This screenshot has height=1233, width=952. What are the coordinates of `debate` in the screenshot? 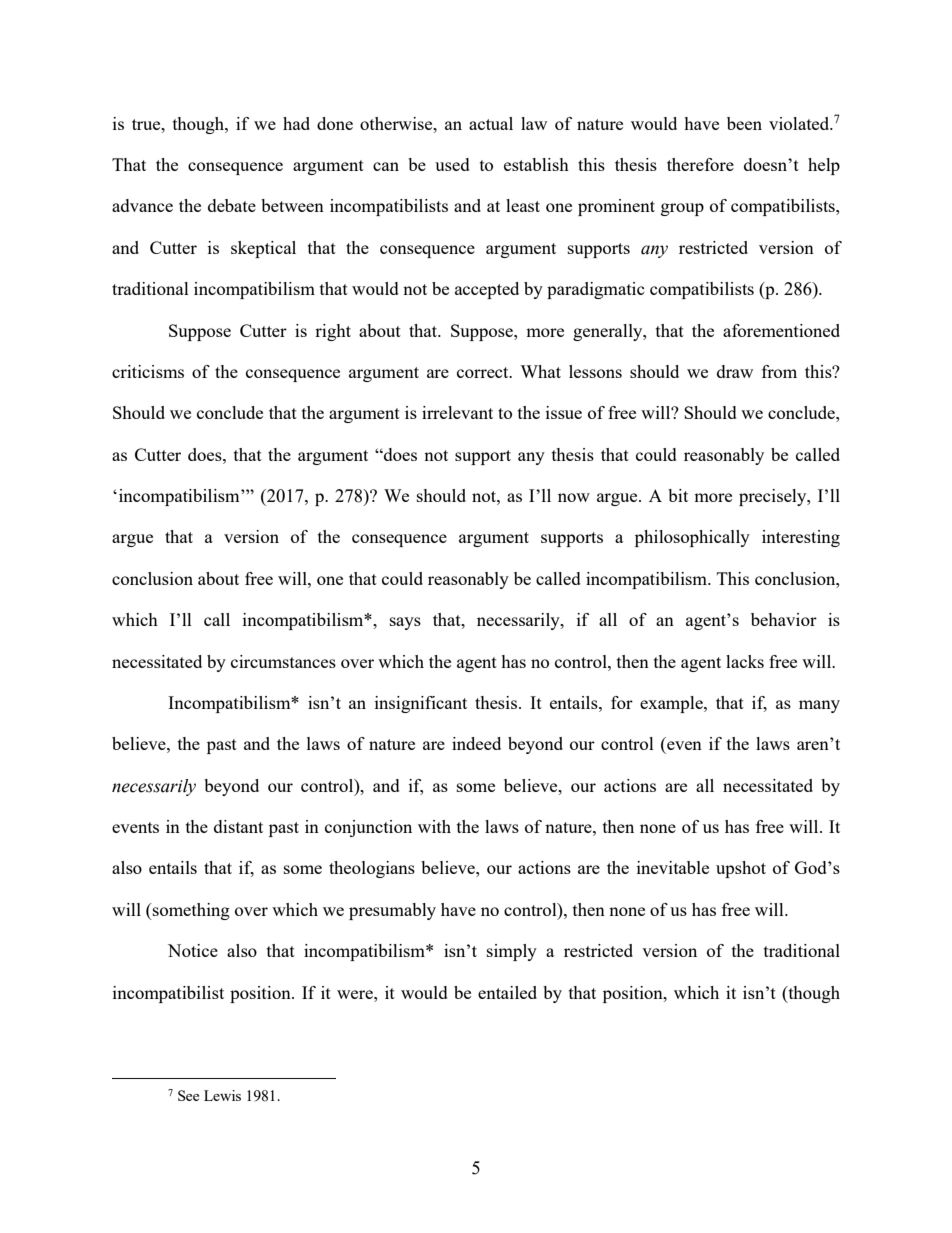 It's located at (232, 205).
